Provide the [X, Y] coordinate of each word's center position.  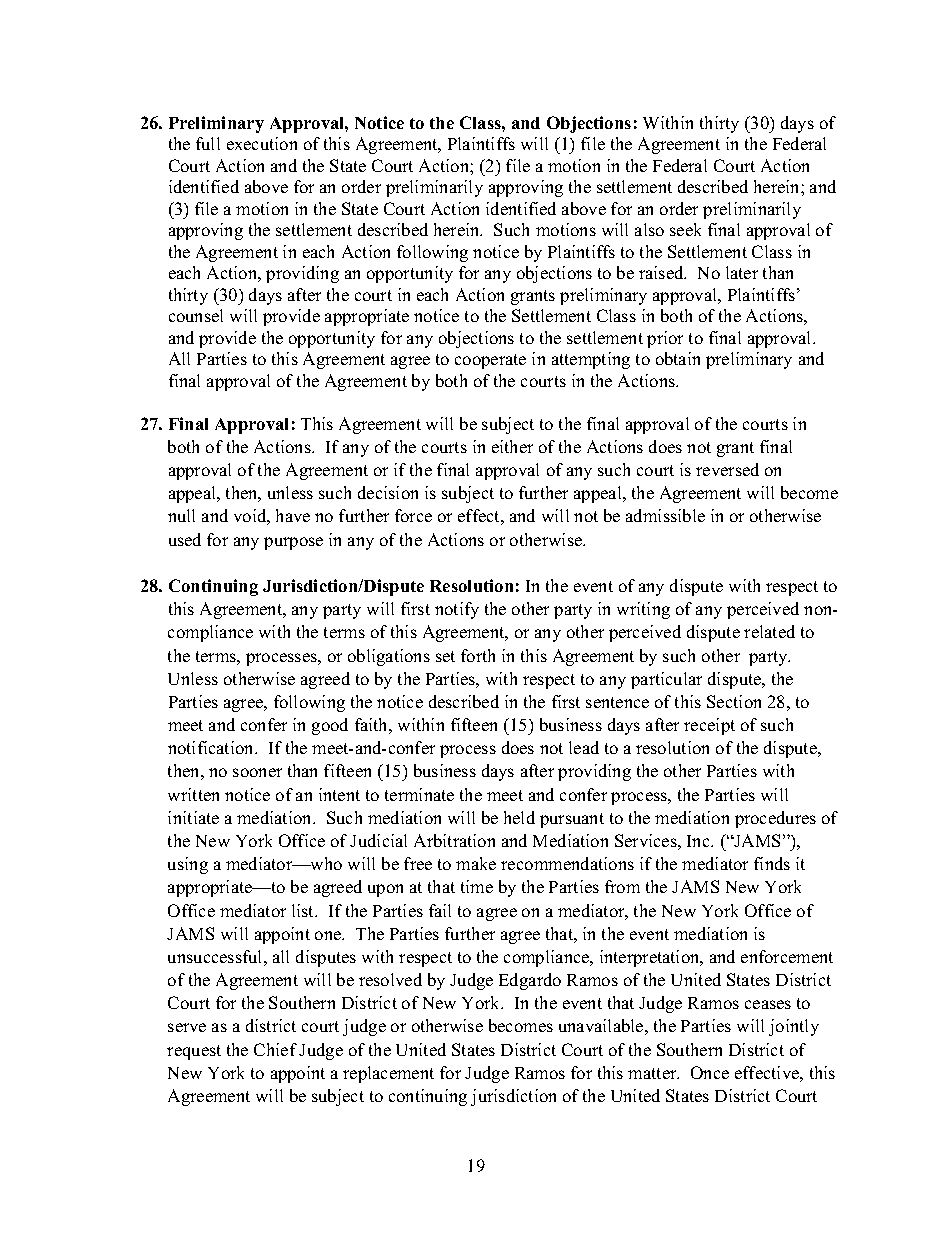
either [512, 446]
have [293, 515]
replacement [388, 1074]
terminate [419, 794]
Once [710, 1072]
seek [685, 229]
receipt [709, 726]
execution [262, 143]
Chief [275, 1049]
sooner [257, 772]
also [649, 229]
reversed [727, 469]
